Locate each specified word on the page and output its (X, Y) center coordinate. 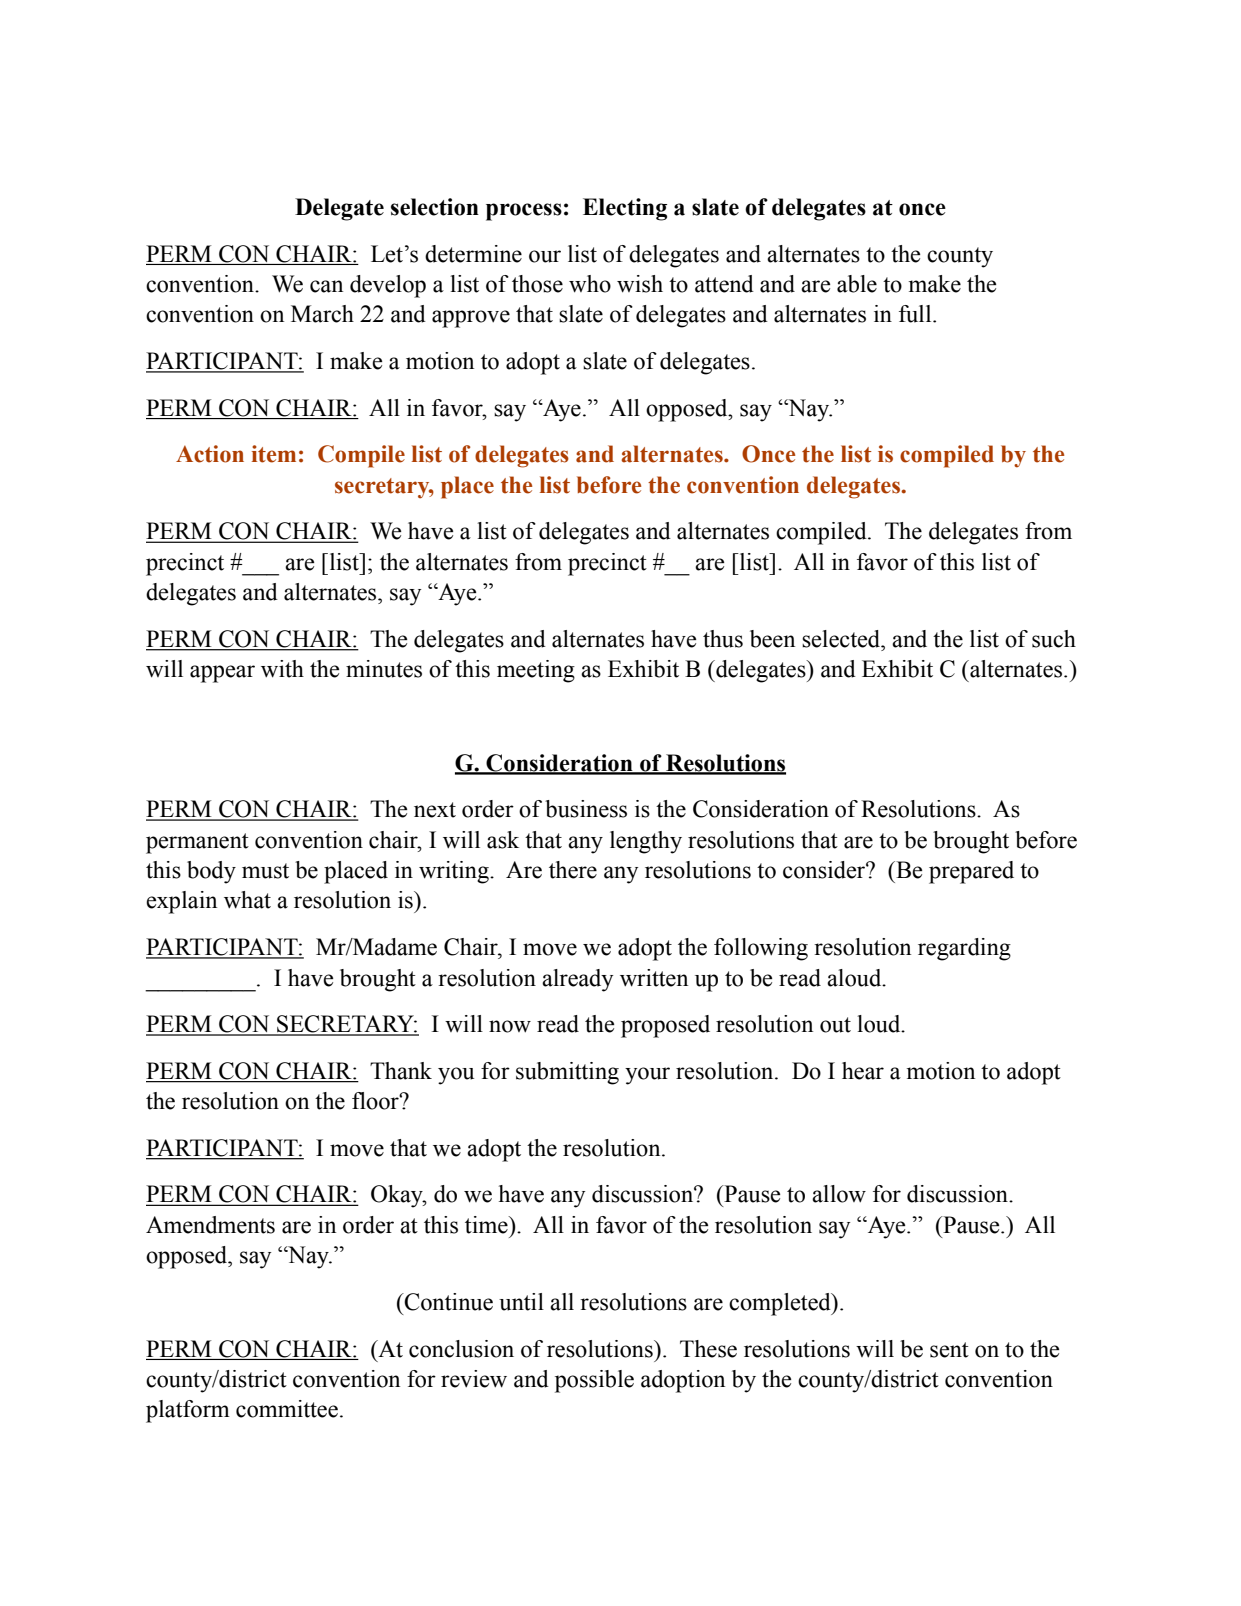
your (647, 1076)
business (586, 809)
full (916, 314)
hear (863, 1071)
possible (594, 1381)
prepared (971, 872)
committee (287, 1409)
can (326, 286)
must (265, 871)
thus (723, 639)
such (1054, 639)
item (274, 454)
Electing (625, 209)
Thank (401, 1071)
